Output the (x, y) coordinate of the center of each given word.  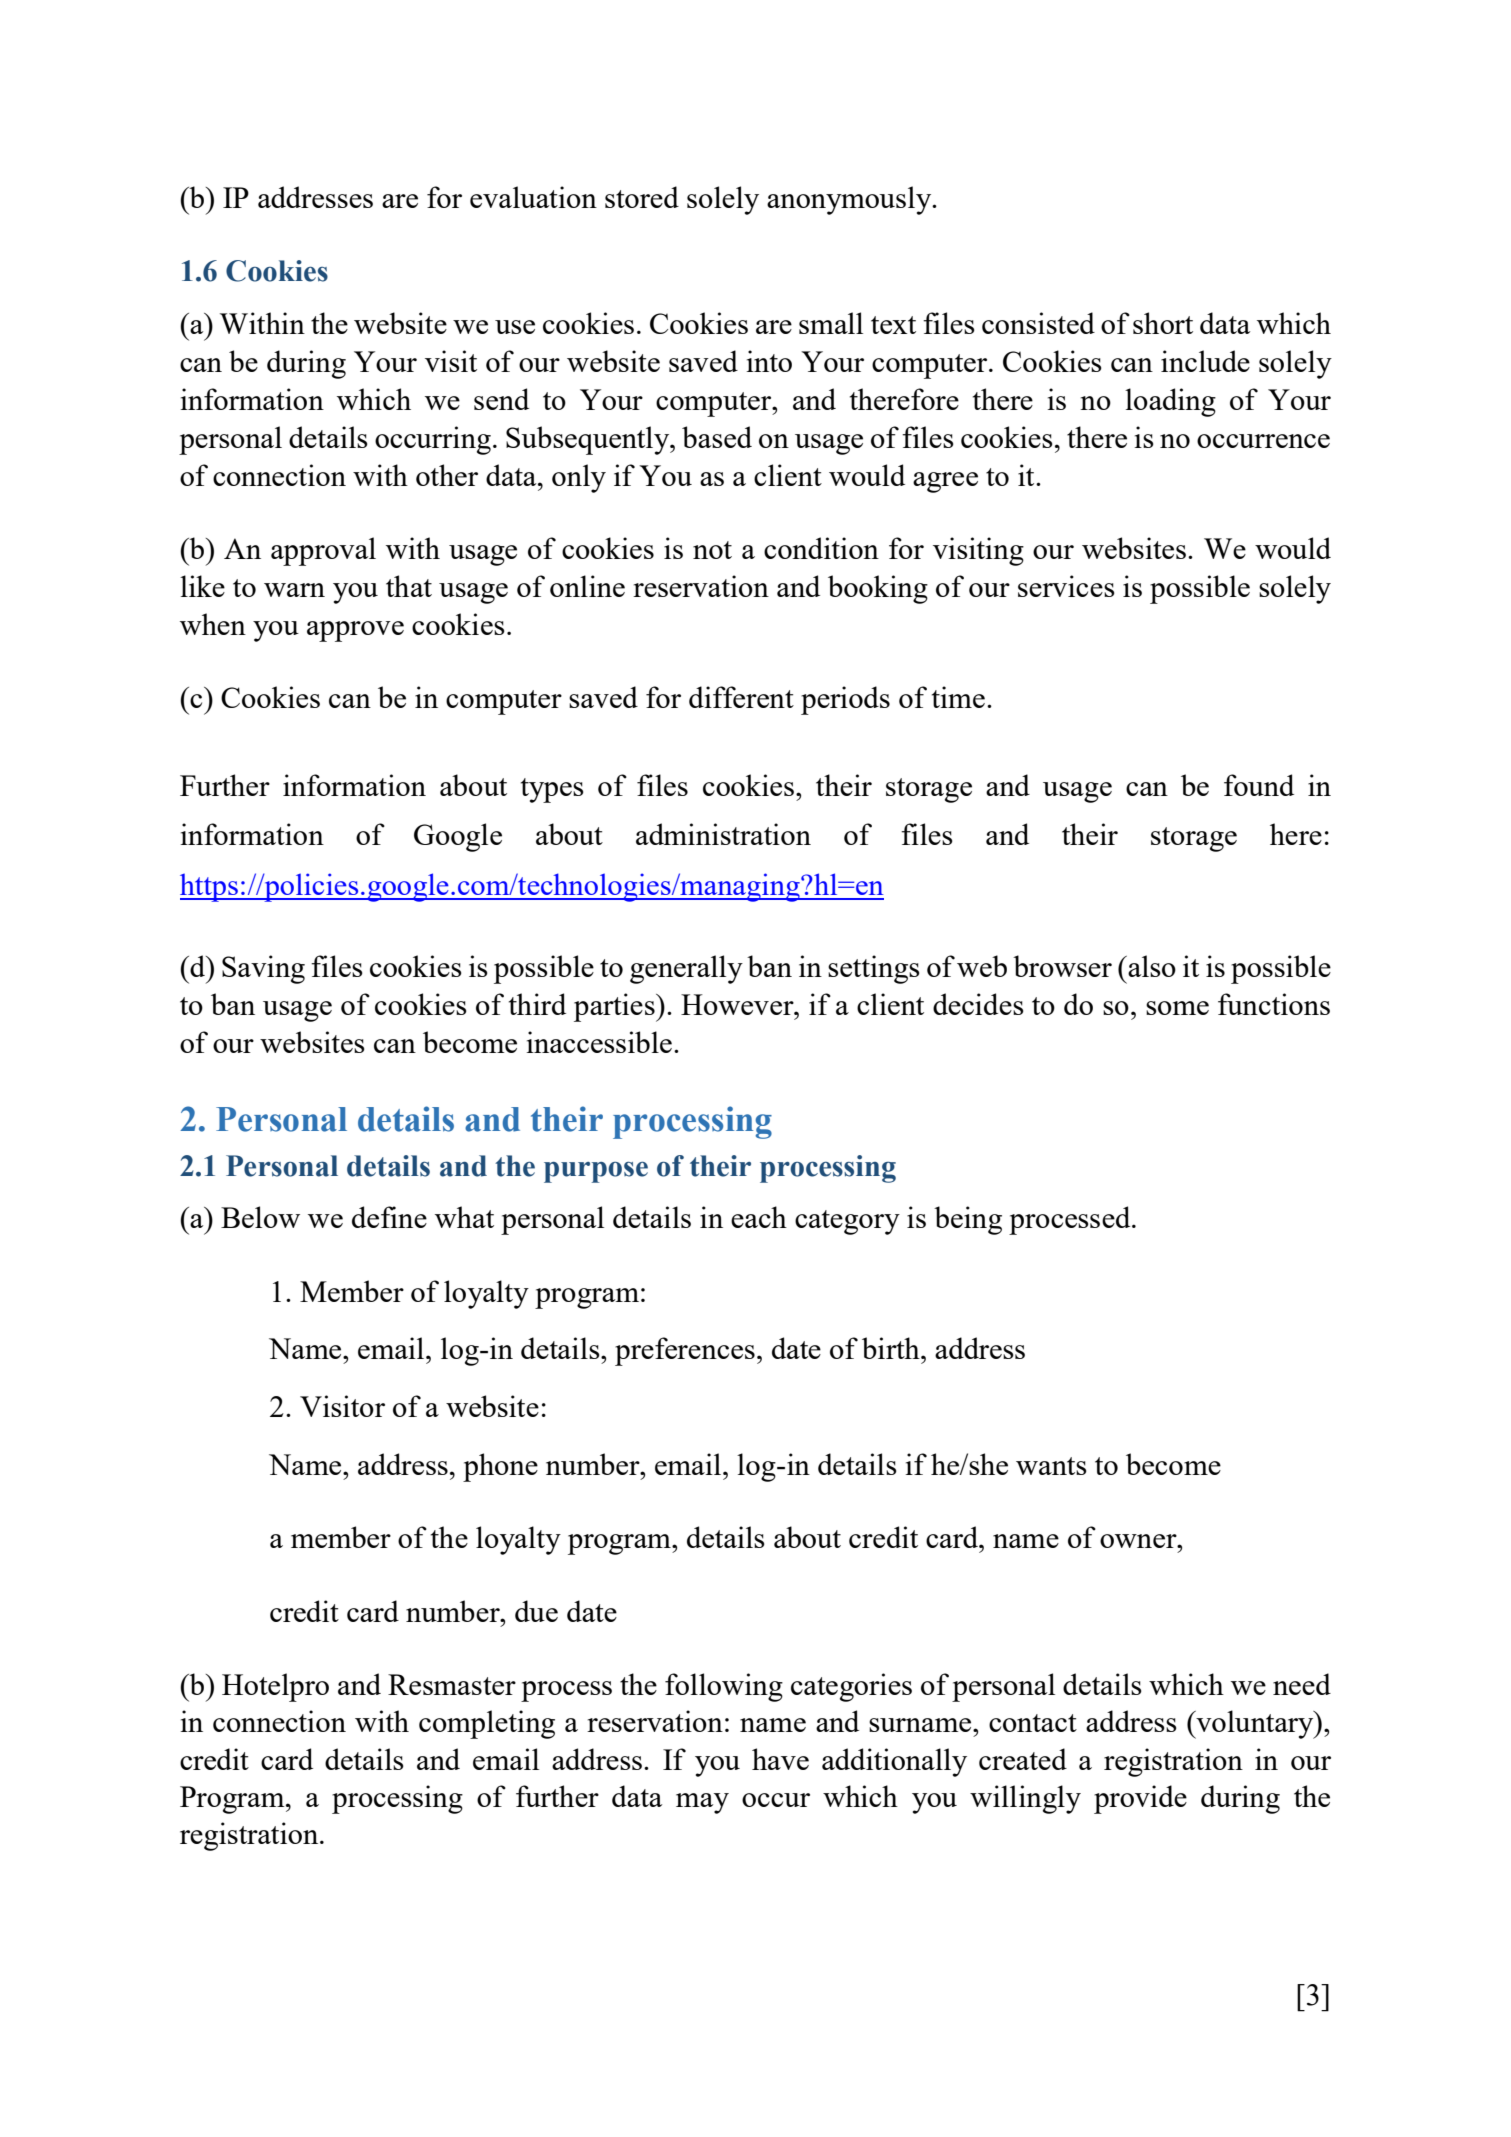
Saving (263, 969)
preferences (685, 1351)
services (1066, 586)
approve (355, 631)
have (780, 1759)
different (741, 697)
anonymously (850, 200)
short (1163, 323)
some (1177, 1008)
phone (500, 1467)
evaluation (533, 197)
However (738, 1004)
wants (1051, 1466)
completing (487, 1724)
